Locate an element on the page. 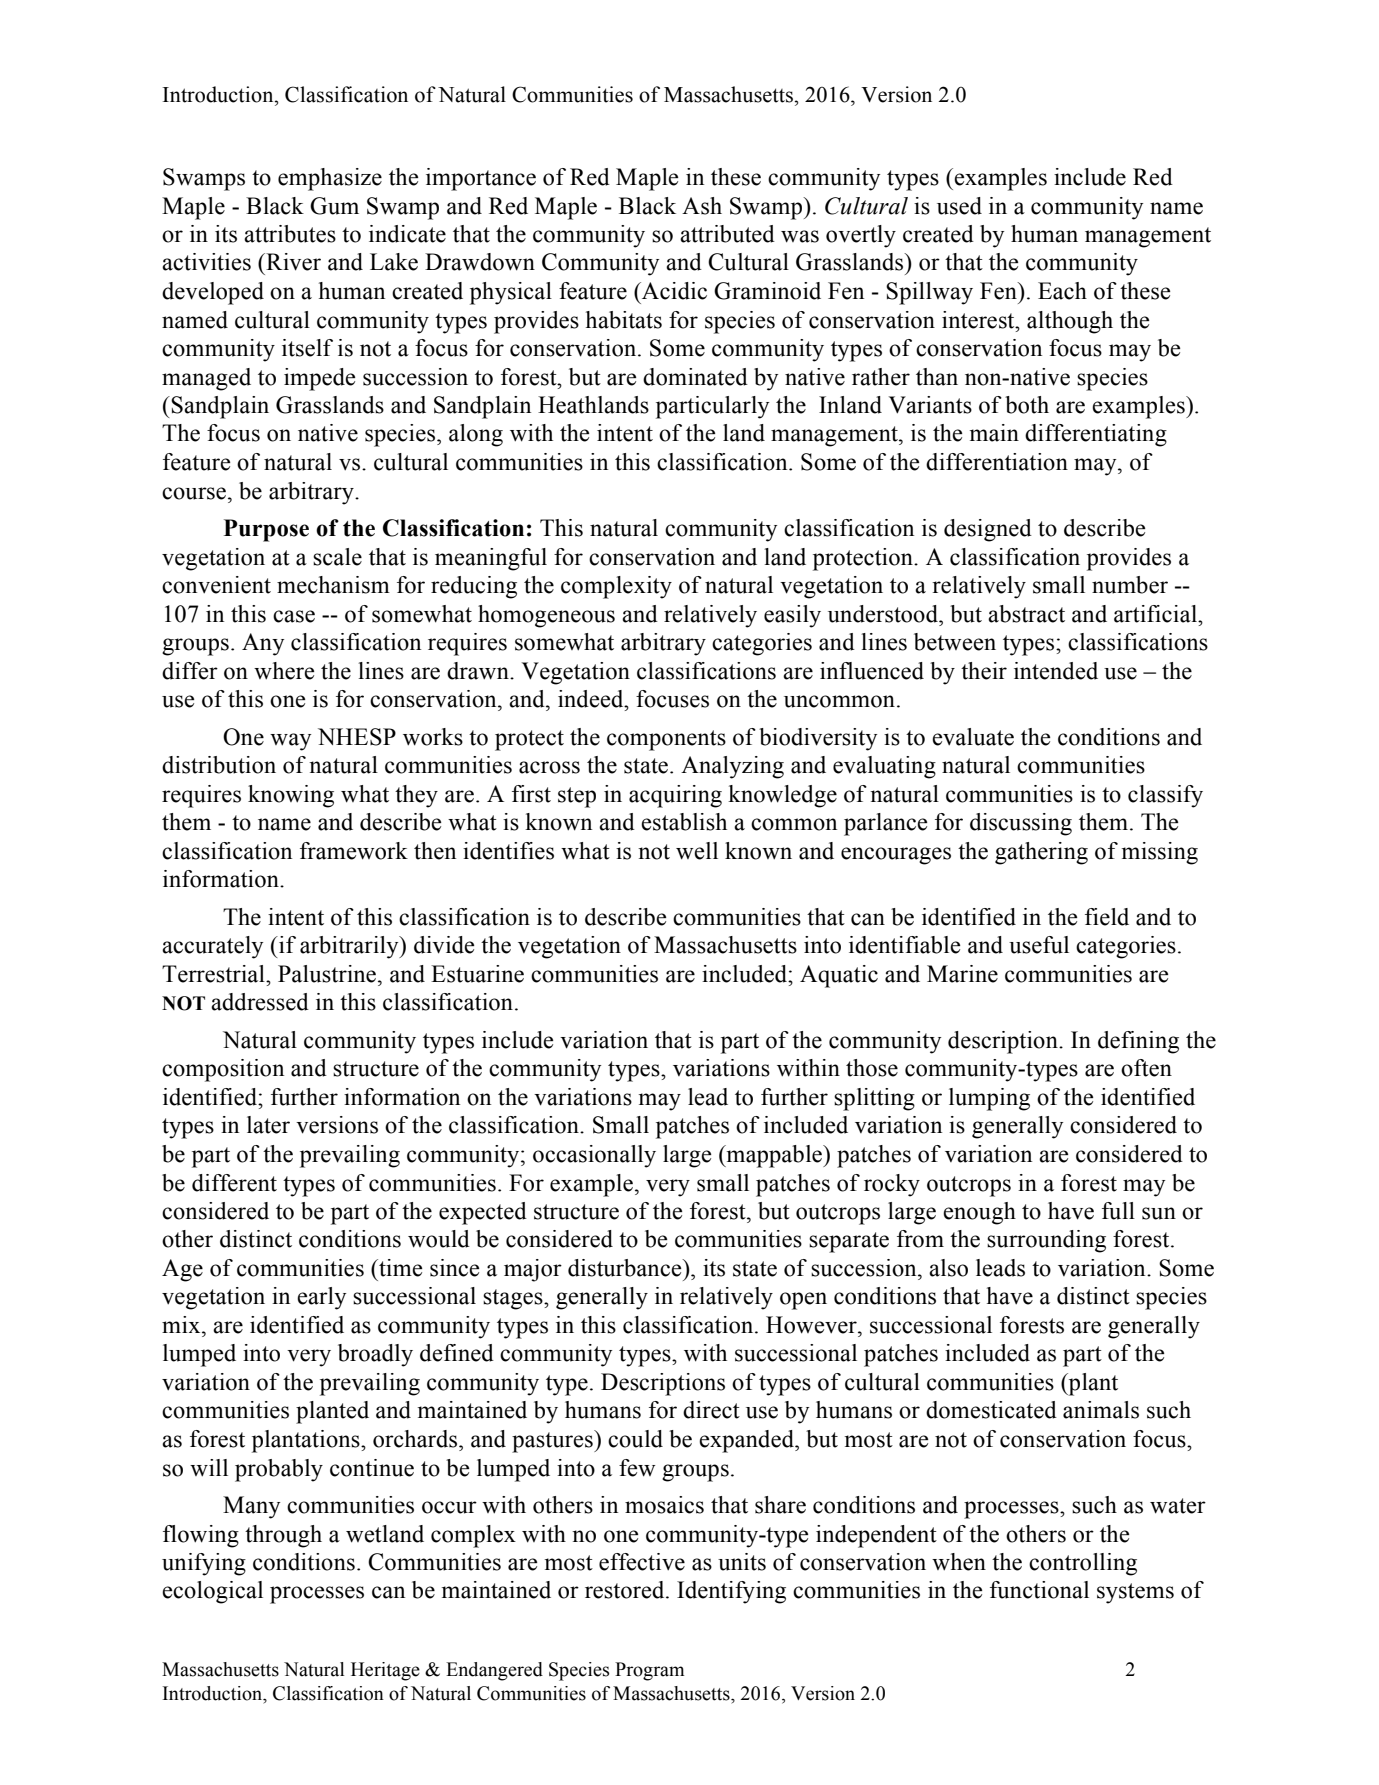  Ash is located at coordinates (702, 206).
